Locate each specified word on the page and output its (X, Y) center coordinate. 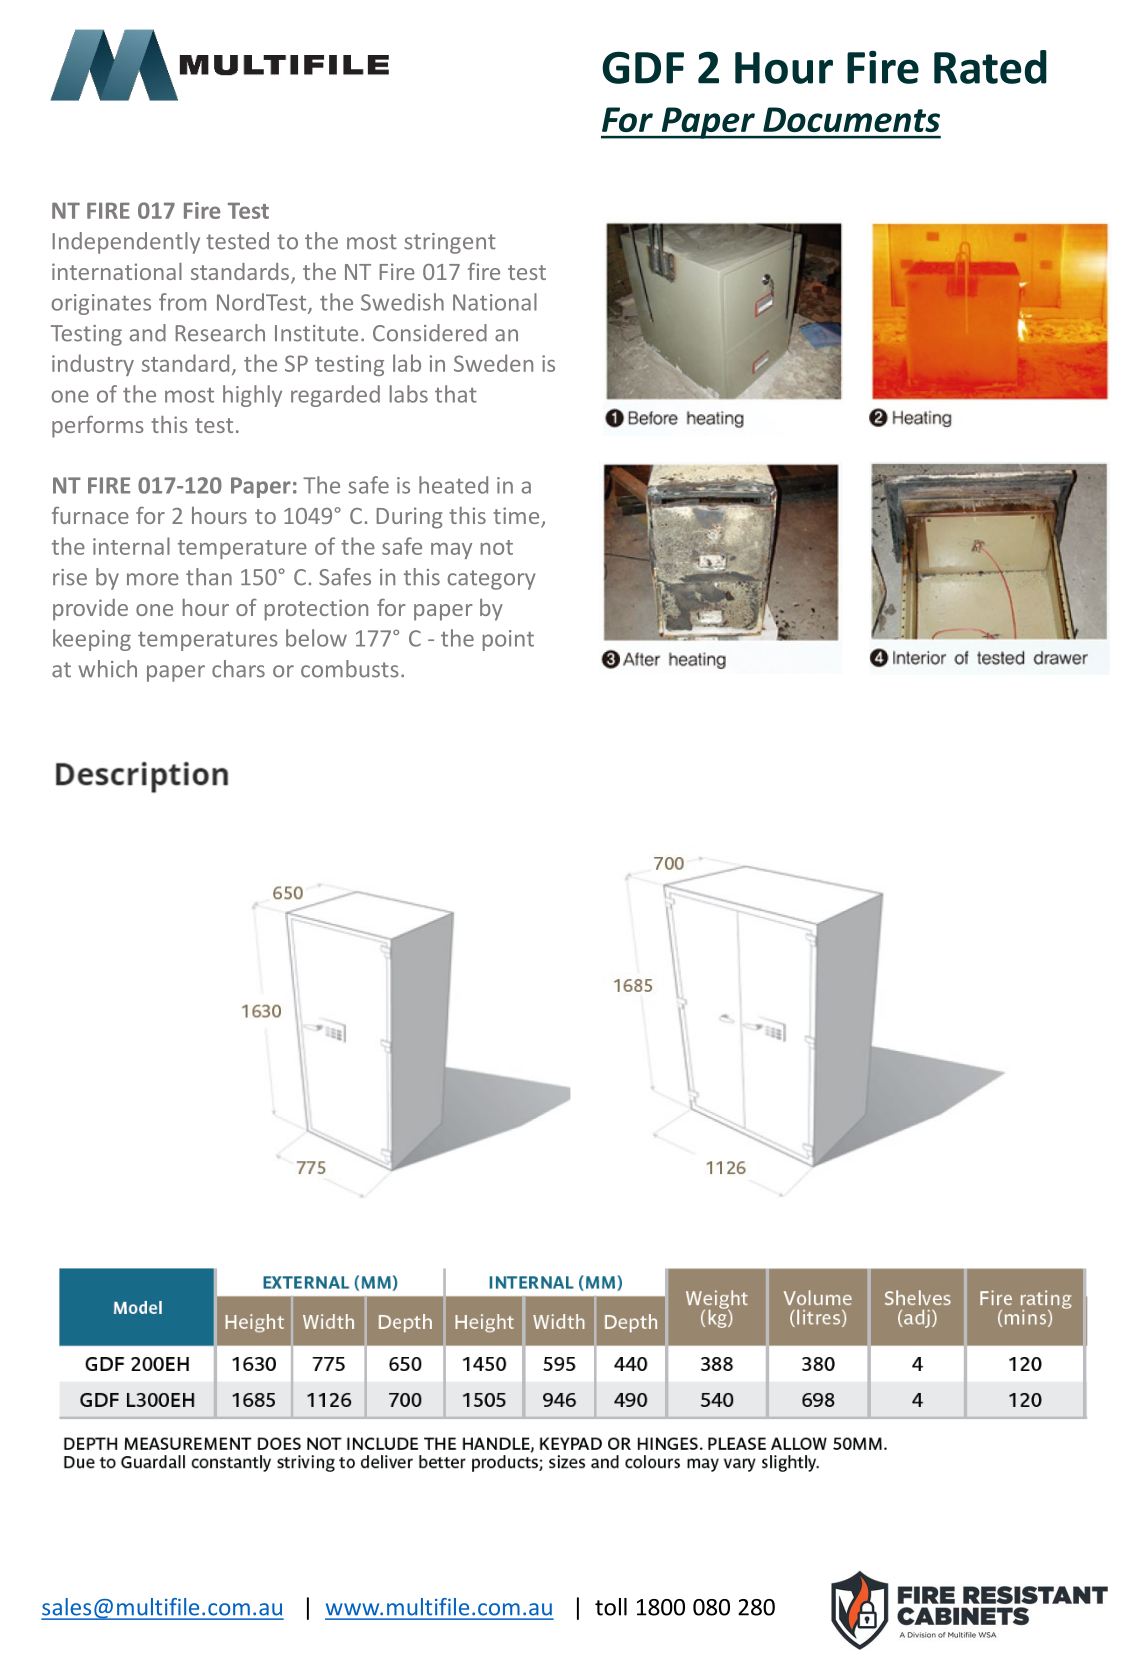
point (508, 640)
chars (238, 669)
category (492, 580)
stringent (450, 243)
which (107, 669)
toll (611, 1607)
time (517, 517)
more (153, 579)
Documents (851, 119)
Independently (126, 243)
